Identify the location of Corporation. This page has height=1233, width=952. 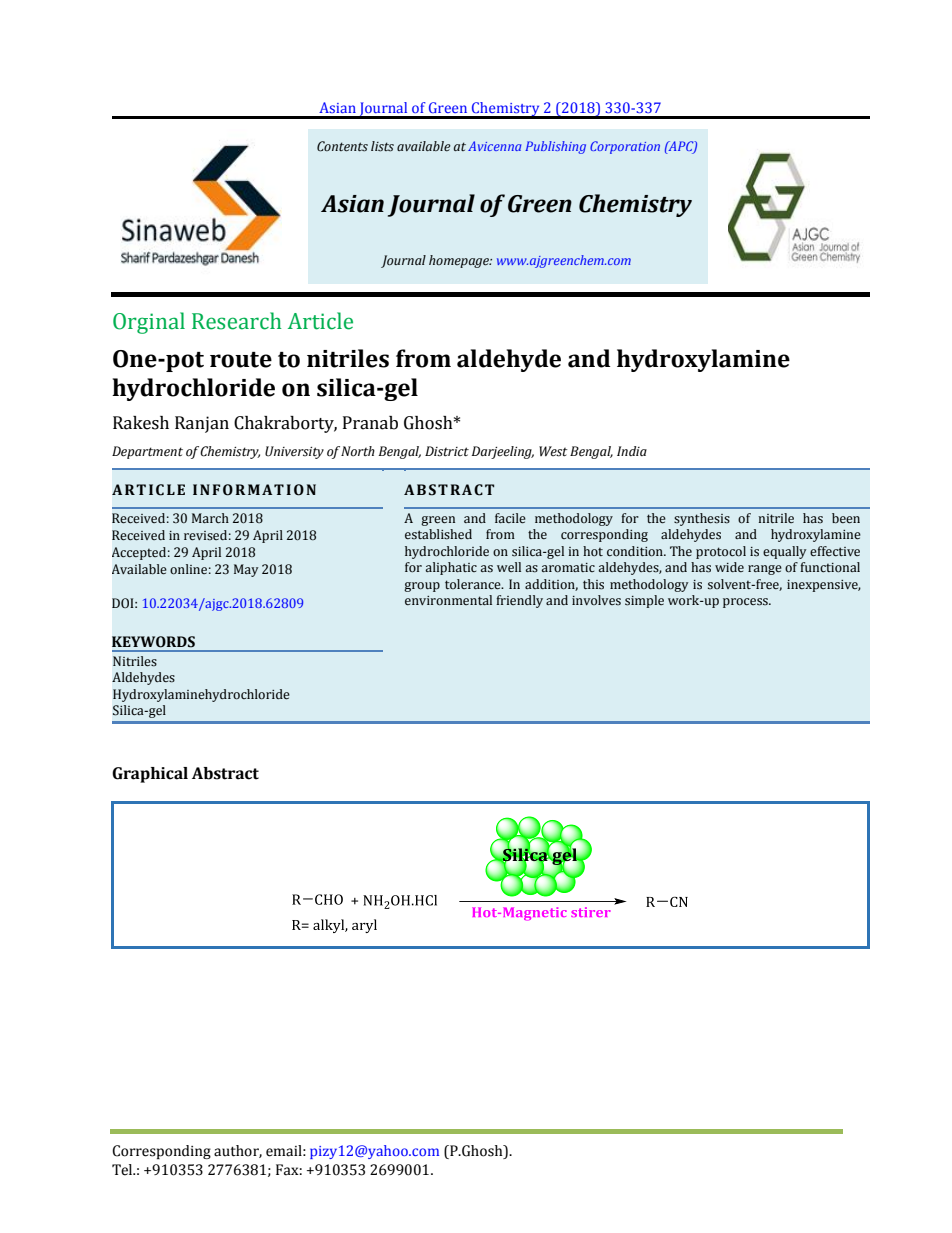
(625, 147).
